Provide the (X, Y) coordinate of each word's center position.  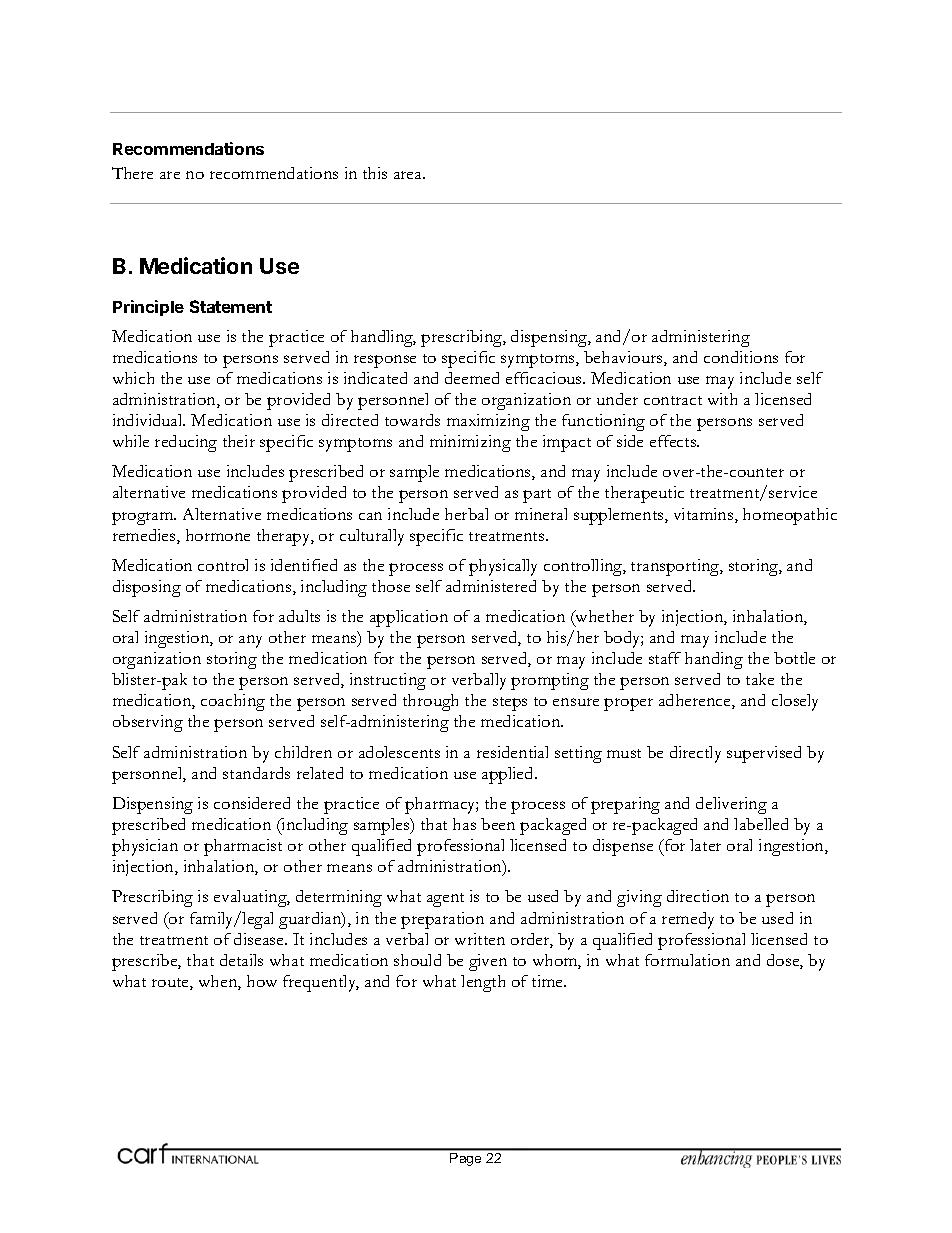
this (375, 173)
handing (714, 660)
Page (465, 1159)
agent (445, 900)
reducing (186, 443)
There (132, 173)
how (262, 981)
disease (260, 939)
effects (674, 441)
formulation (687, 960)
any (250, 641)
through (430, 702)
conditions (741, 357)
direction (698, 896)
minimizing (470, 443)
